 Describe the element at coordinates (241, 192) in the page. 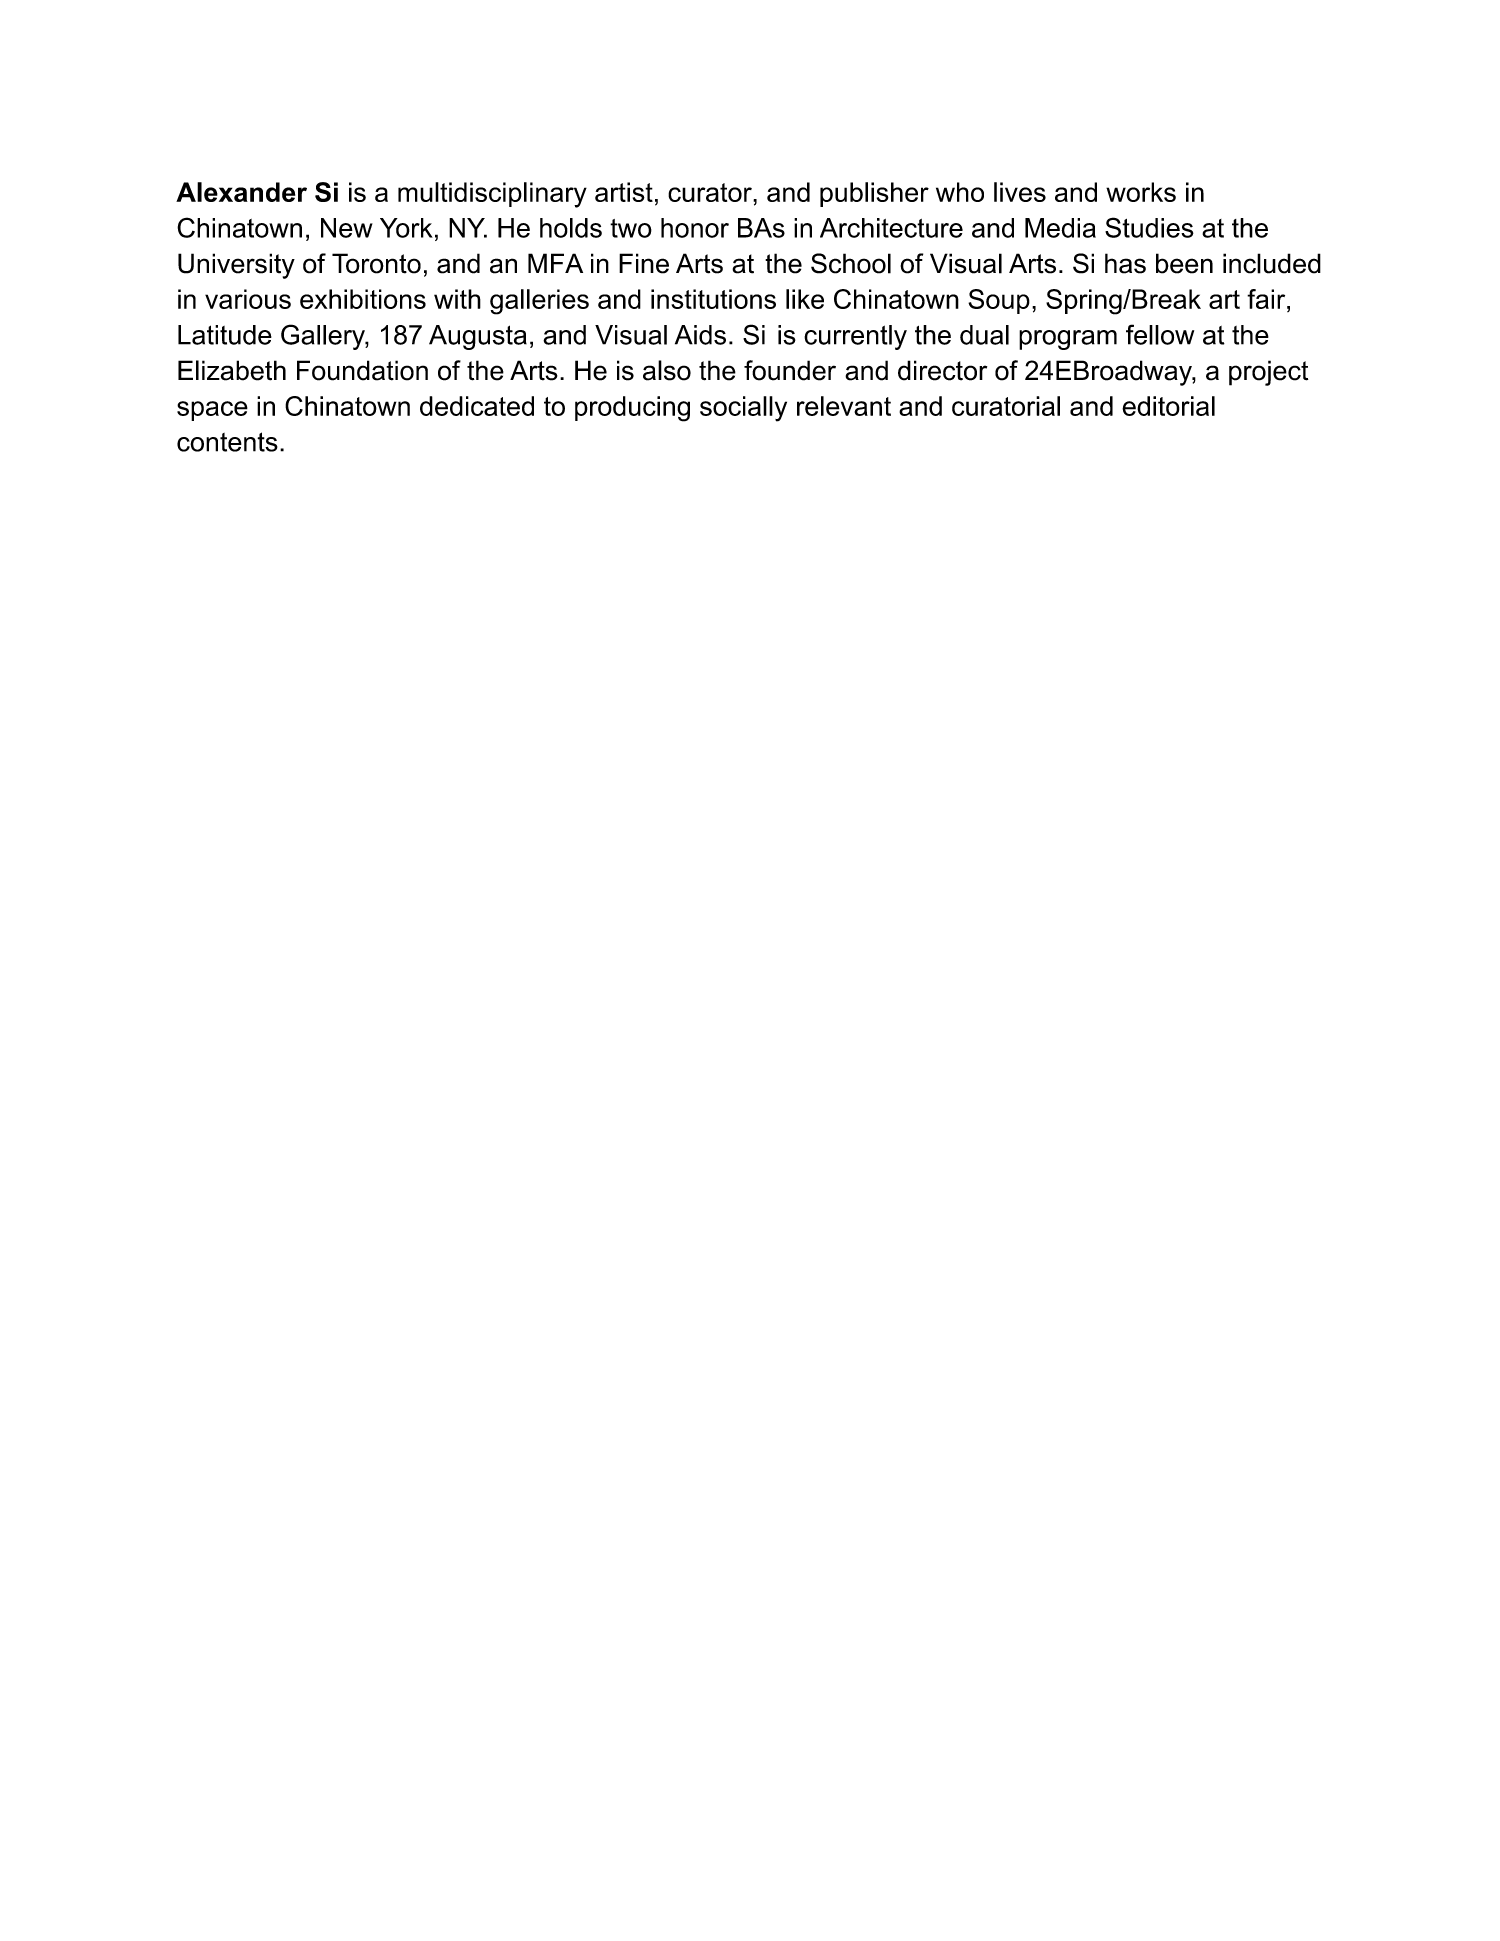

I see `Alexander` at that location.
